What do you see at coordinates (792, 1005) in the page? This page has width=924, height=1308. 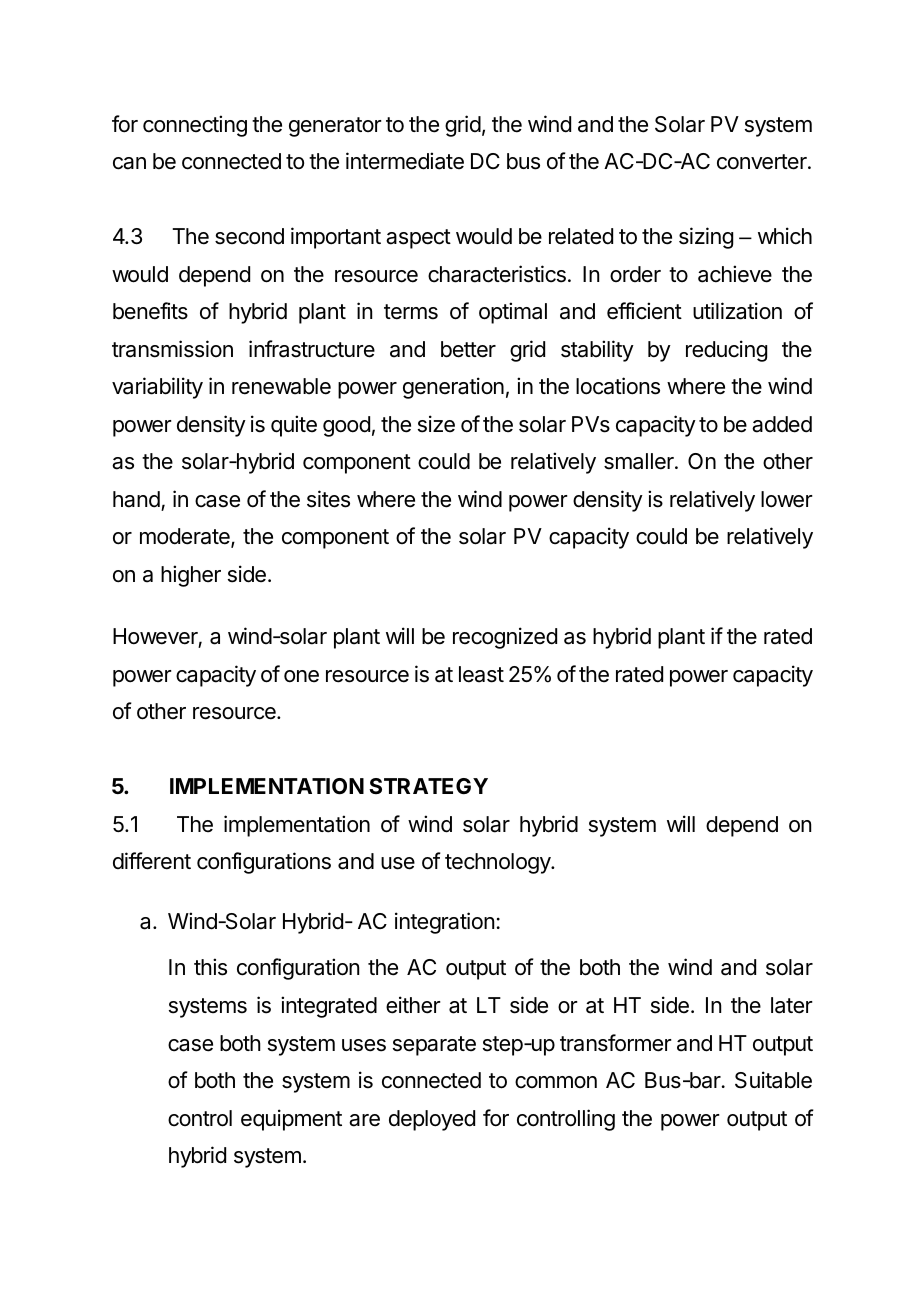 I see `later` at bounding box center [792, 1005].
